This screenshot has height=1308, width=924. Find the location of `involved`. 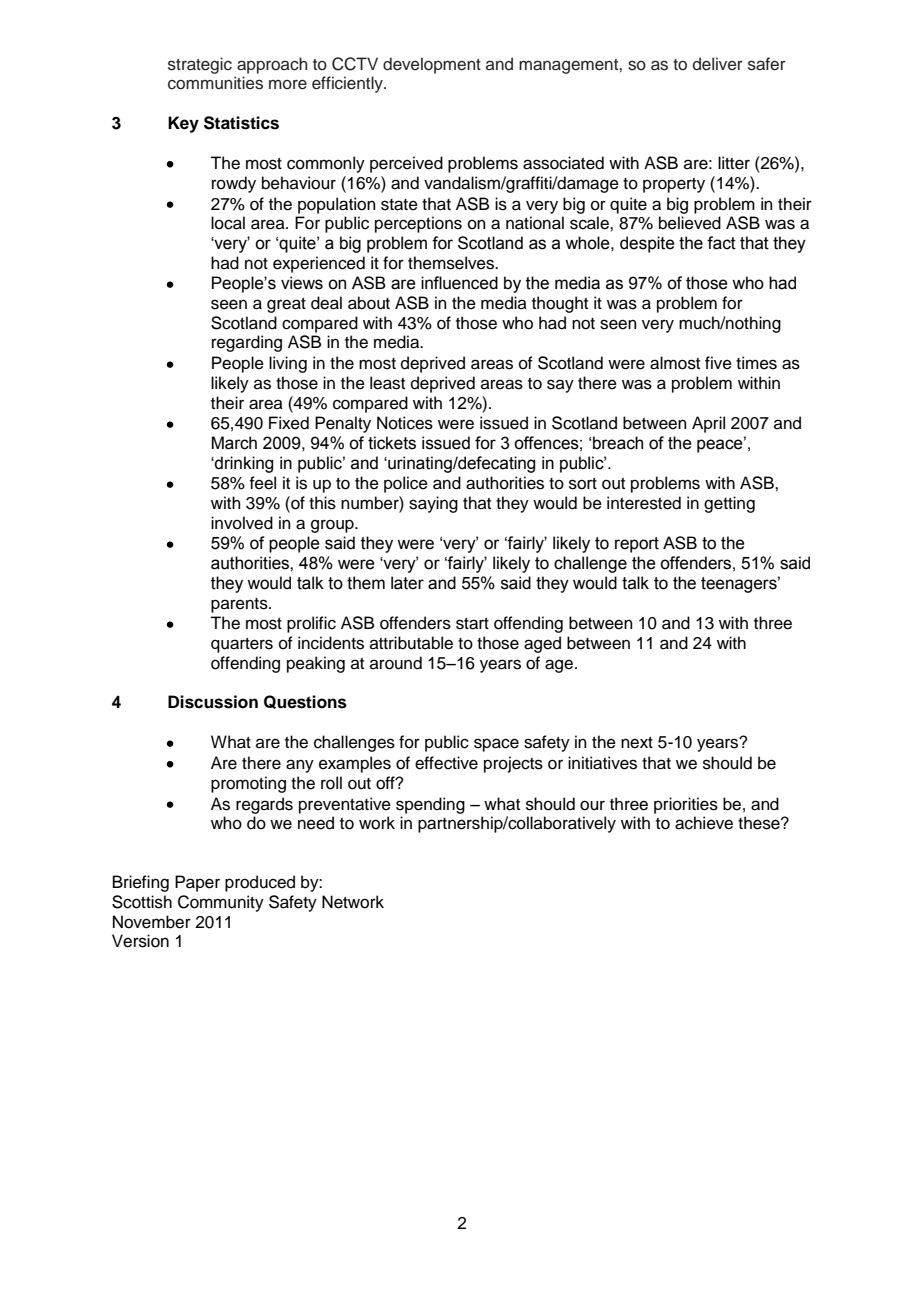

involved is located at coordinates (242, 523).
